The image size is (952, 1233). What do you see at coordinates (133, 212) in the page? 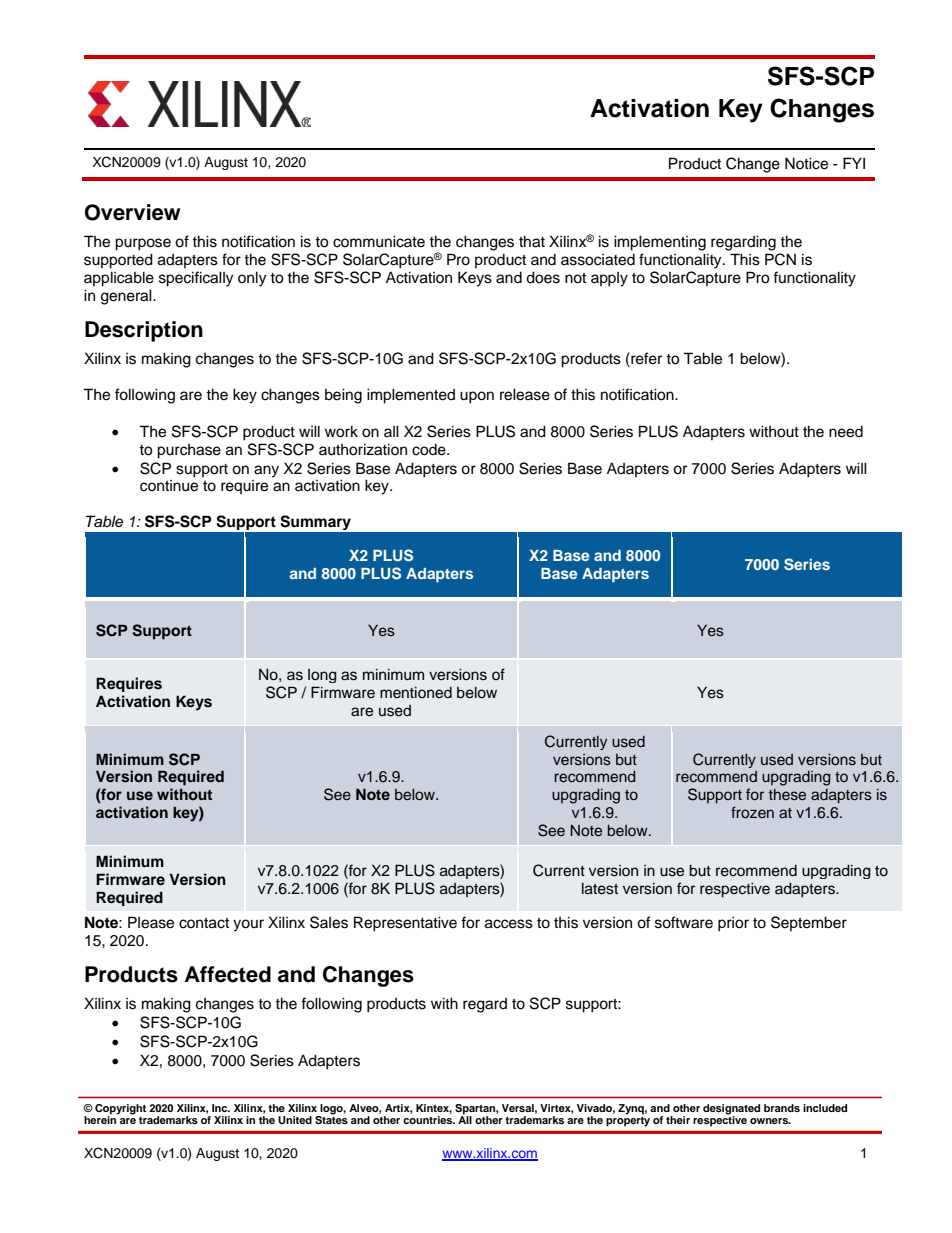
I see `Overview` at bounding box center [133, 212].
